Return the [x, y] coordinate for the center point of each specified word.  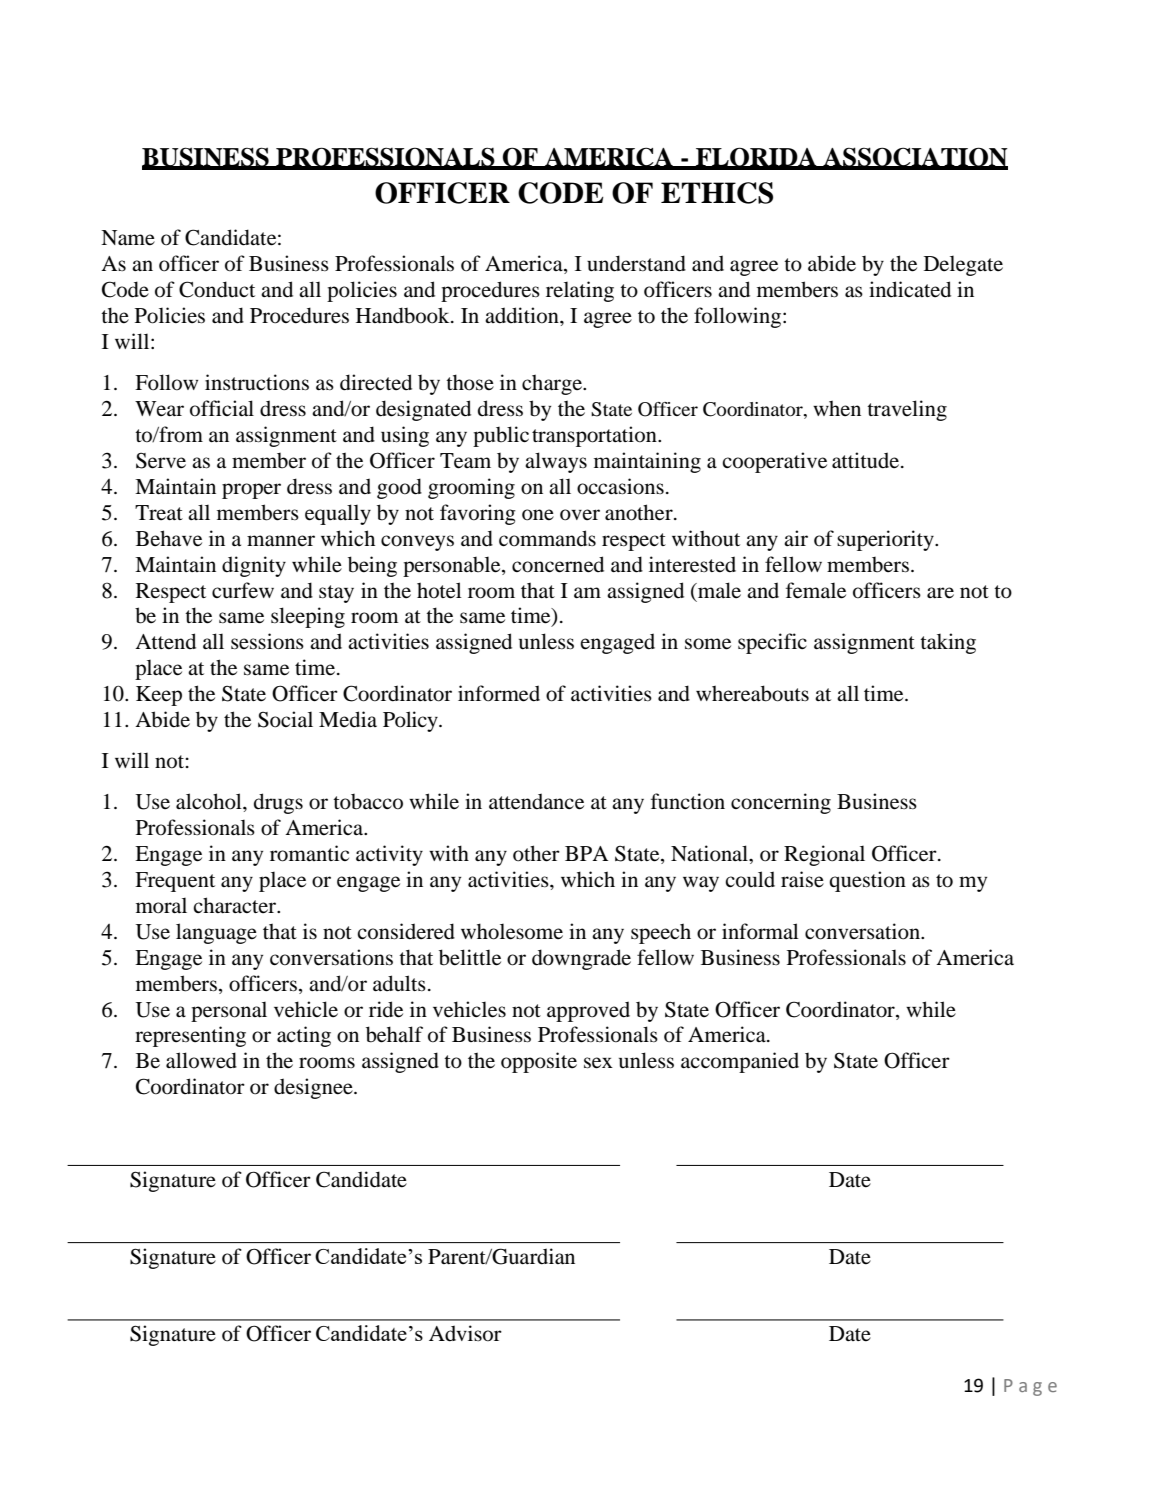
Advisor [465, 1333]
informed [499, 693]
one [538, 515]
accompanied [740, 1062]
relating [580, 291]
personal [229, 1011]
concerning [781, 803]
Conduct [217, 289]
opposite [539, 1062]
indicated [910, 289]
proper [251, 491]
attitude [865, 460]
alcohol [210, 801]
